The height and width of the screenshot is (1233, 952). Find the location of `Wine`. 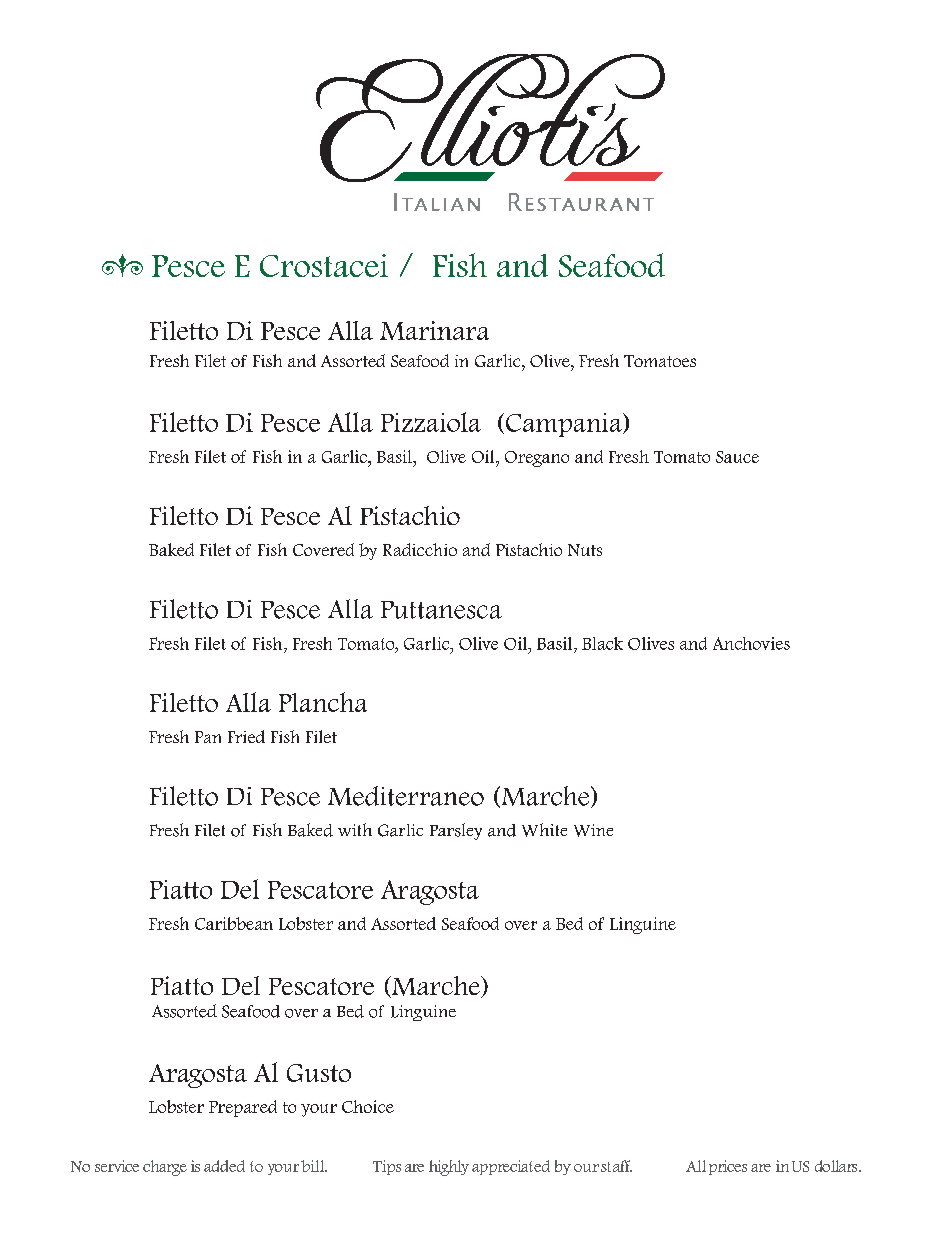

Wine is located at coordinates (593, 830).
